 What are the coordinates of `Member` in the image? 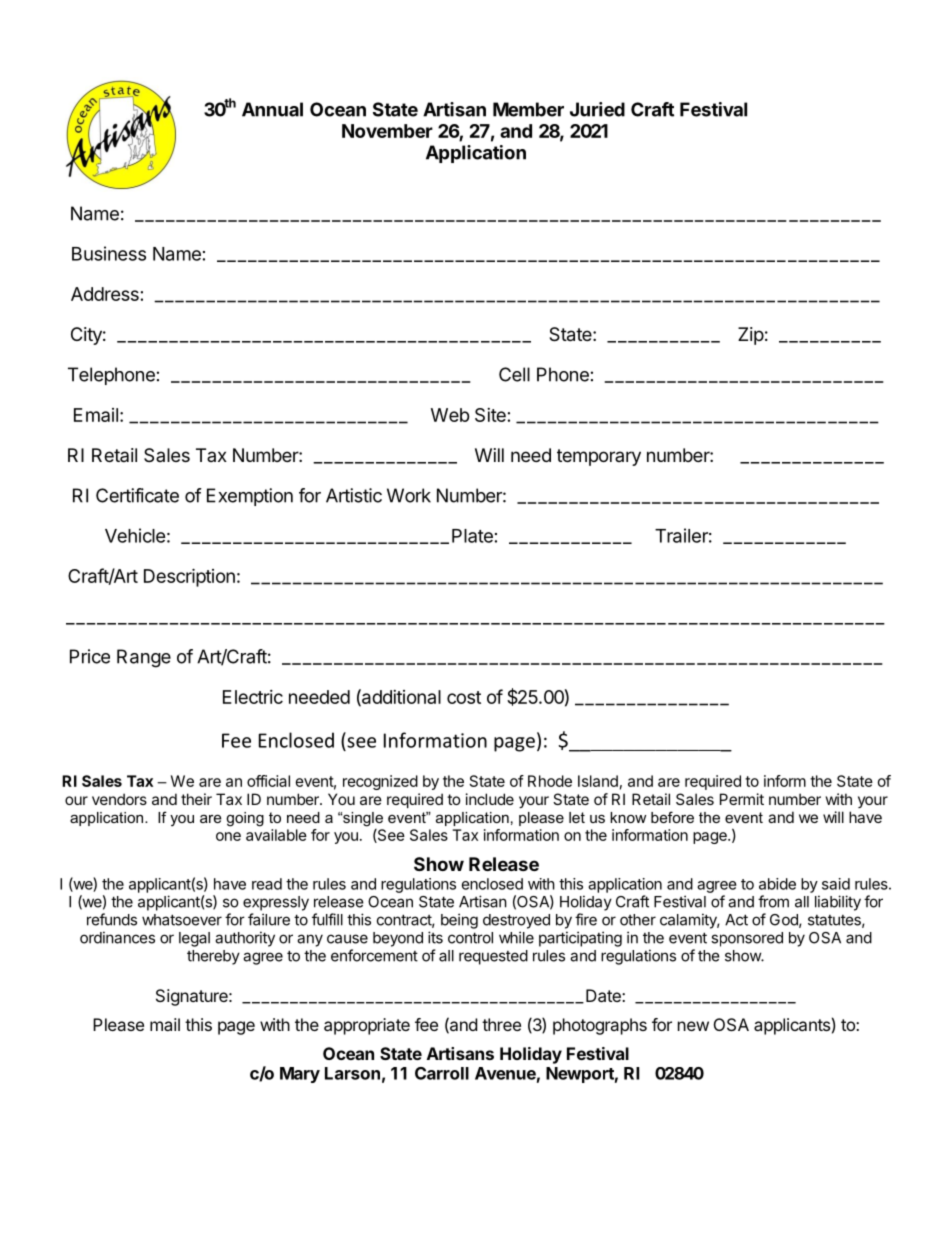 It's located at (528, 109).
